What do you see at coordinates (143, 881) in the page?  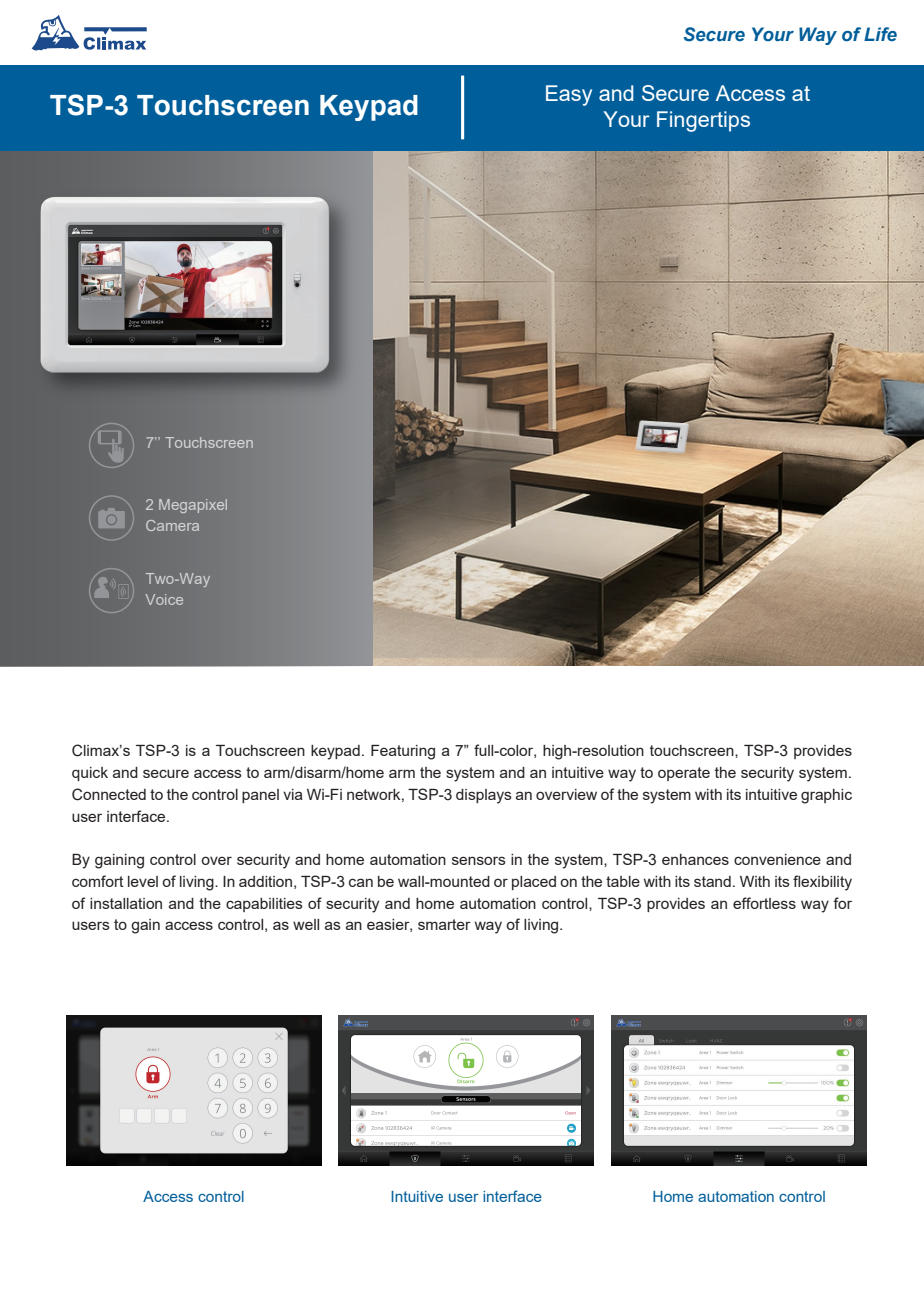 I see `level` at bounding box center [143, 881].
